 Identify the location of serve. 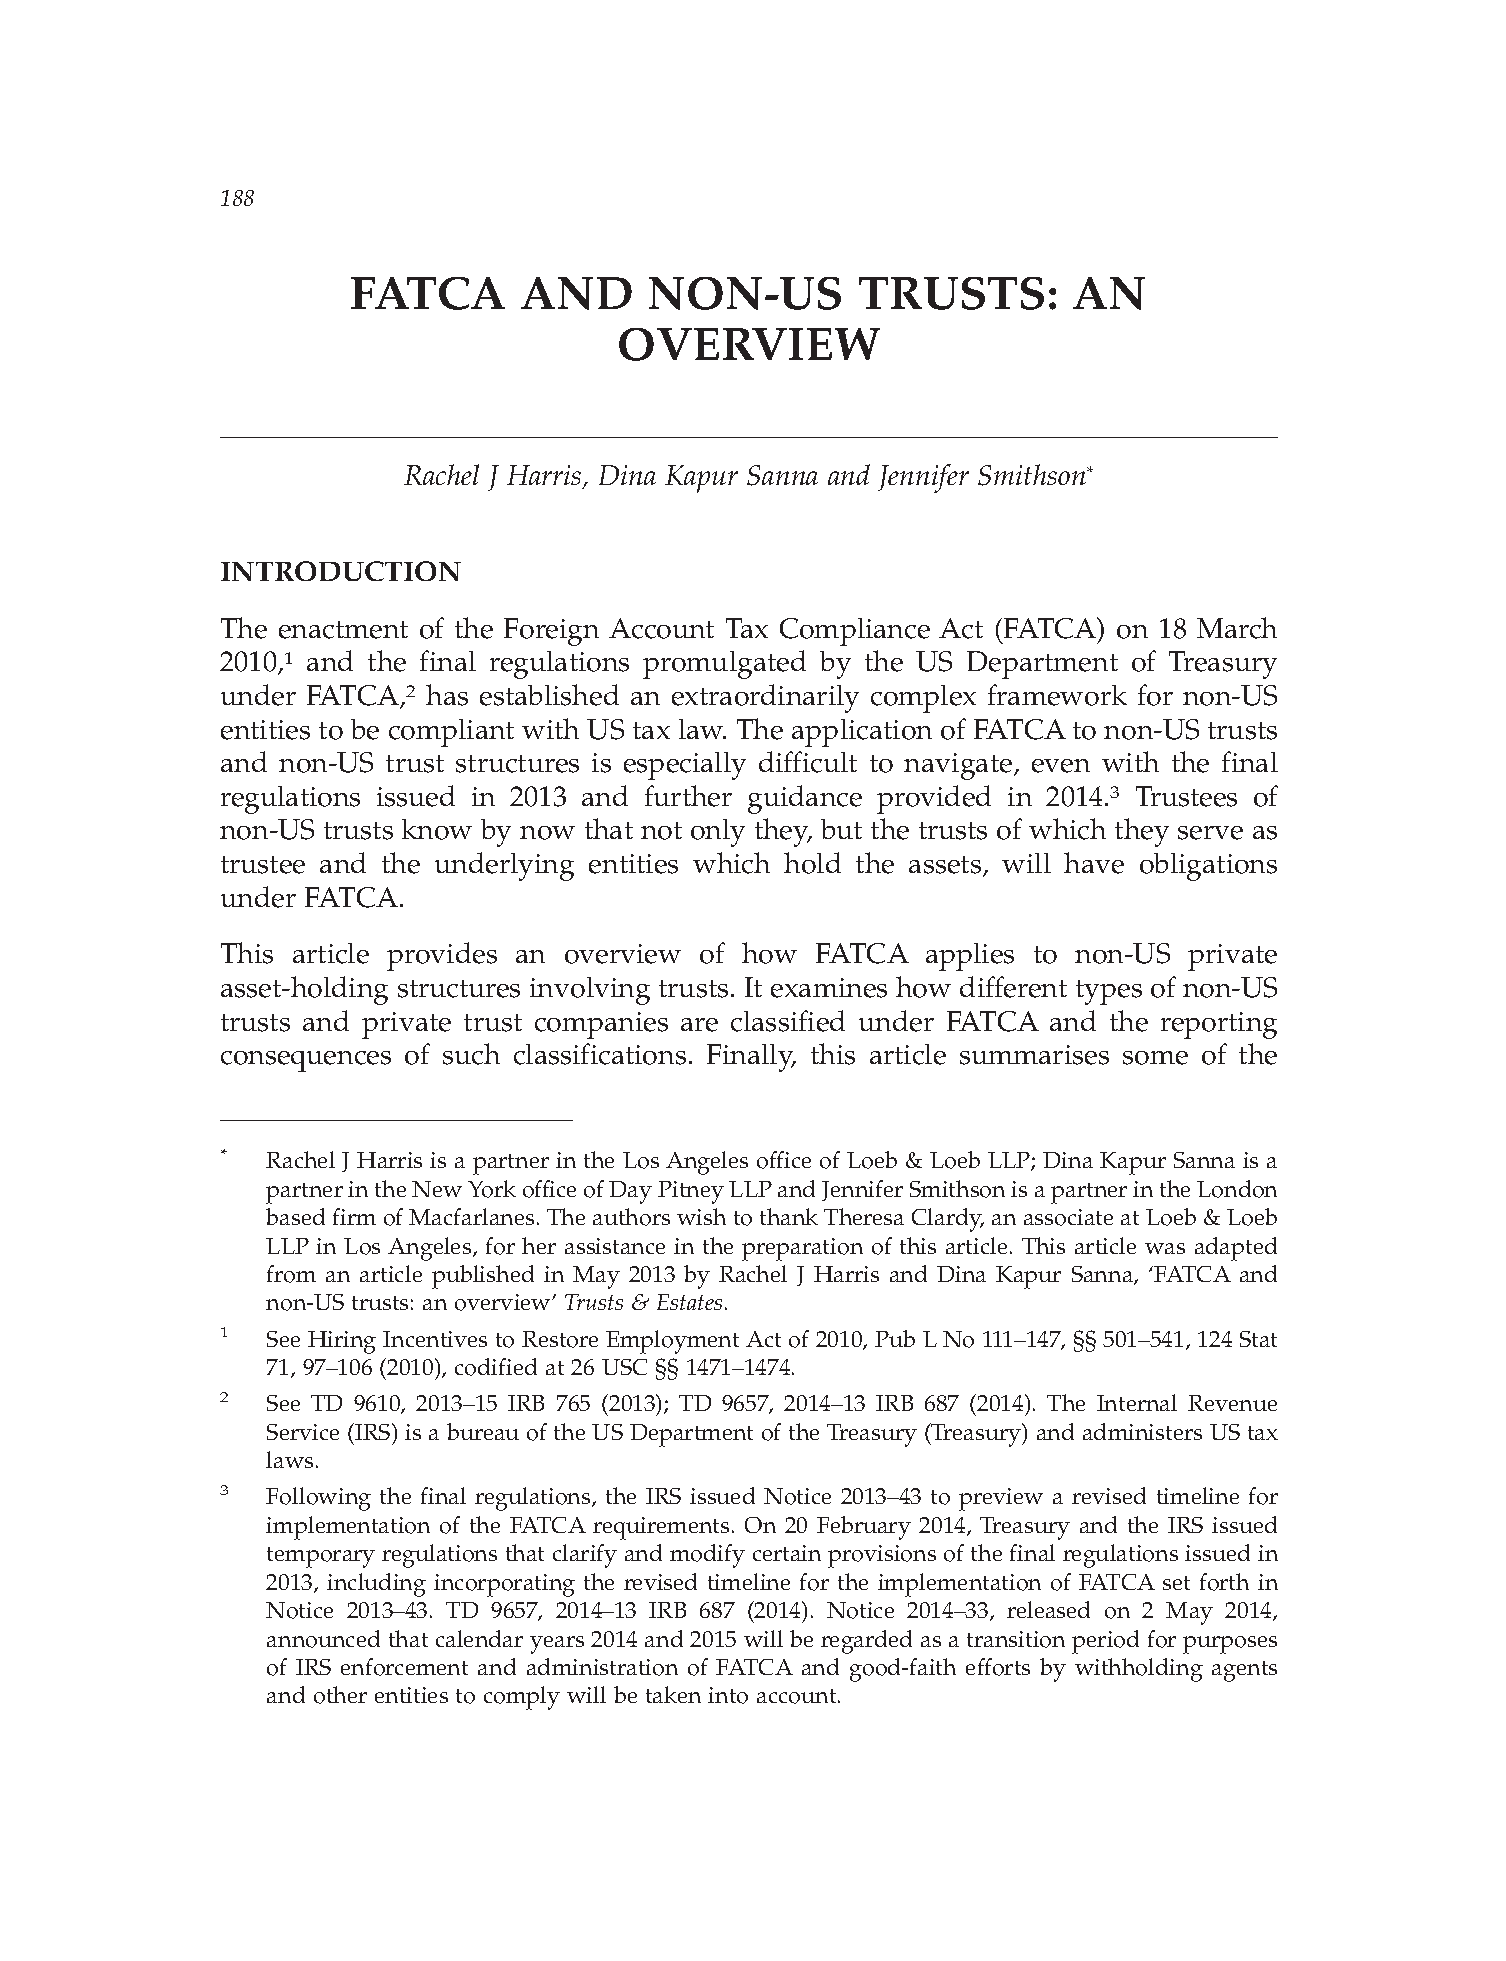
(1210, 833).
